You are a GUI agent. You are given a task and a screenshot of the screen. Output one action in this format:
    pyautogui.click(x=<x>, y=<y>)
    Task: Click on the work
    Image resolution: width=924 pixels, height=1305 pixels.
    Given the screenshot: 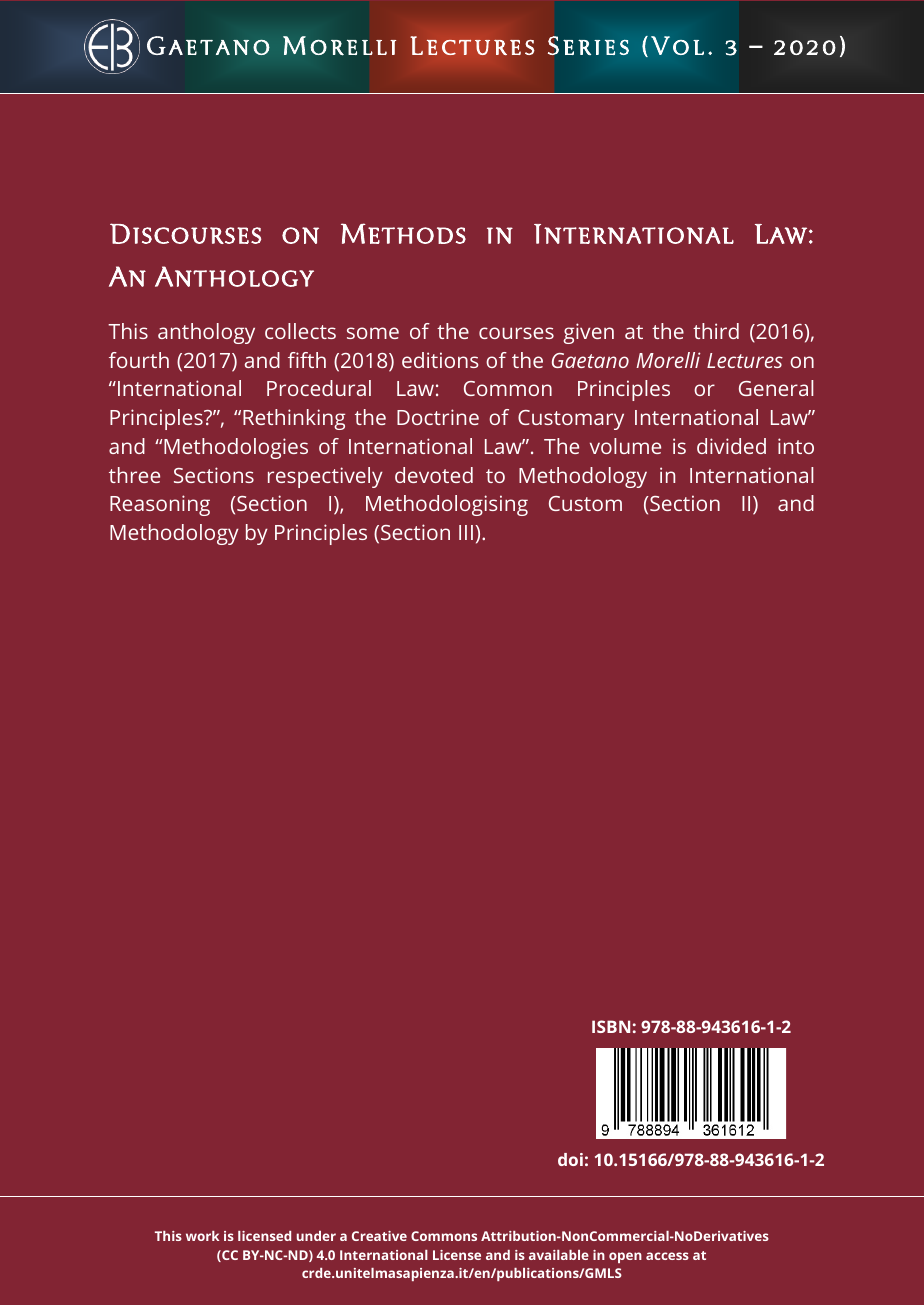 What is the action you would take?
    pyautogui.click(x=202, y=1236)
